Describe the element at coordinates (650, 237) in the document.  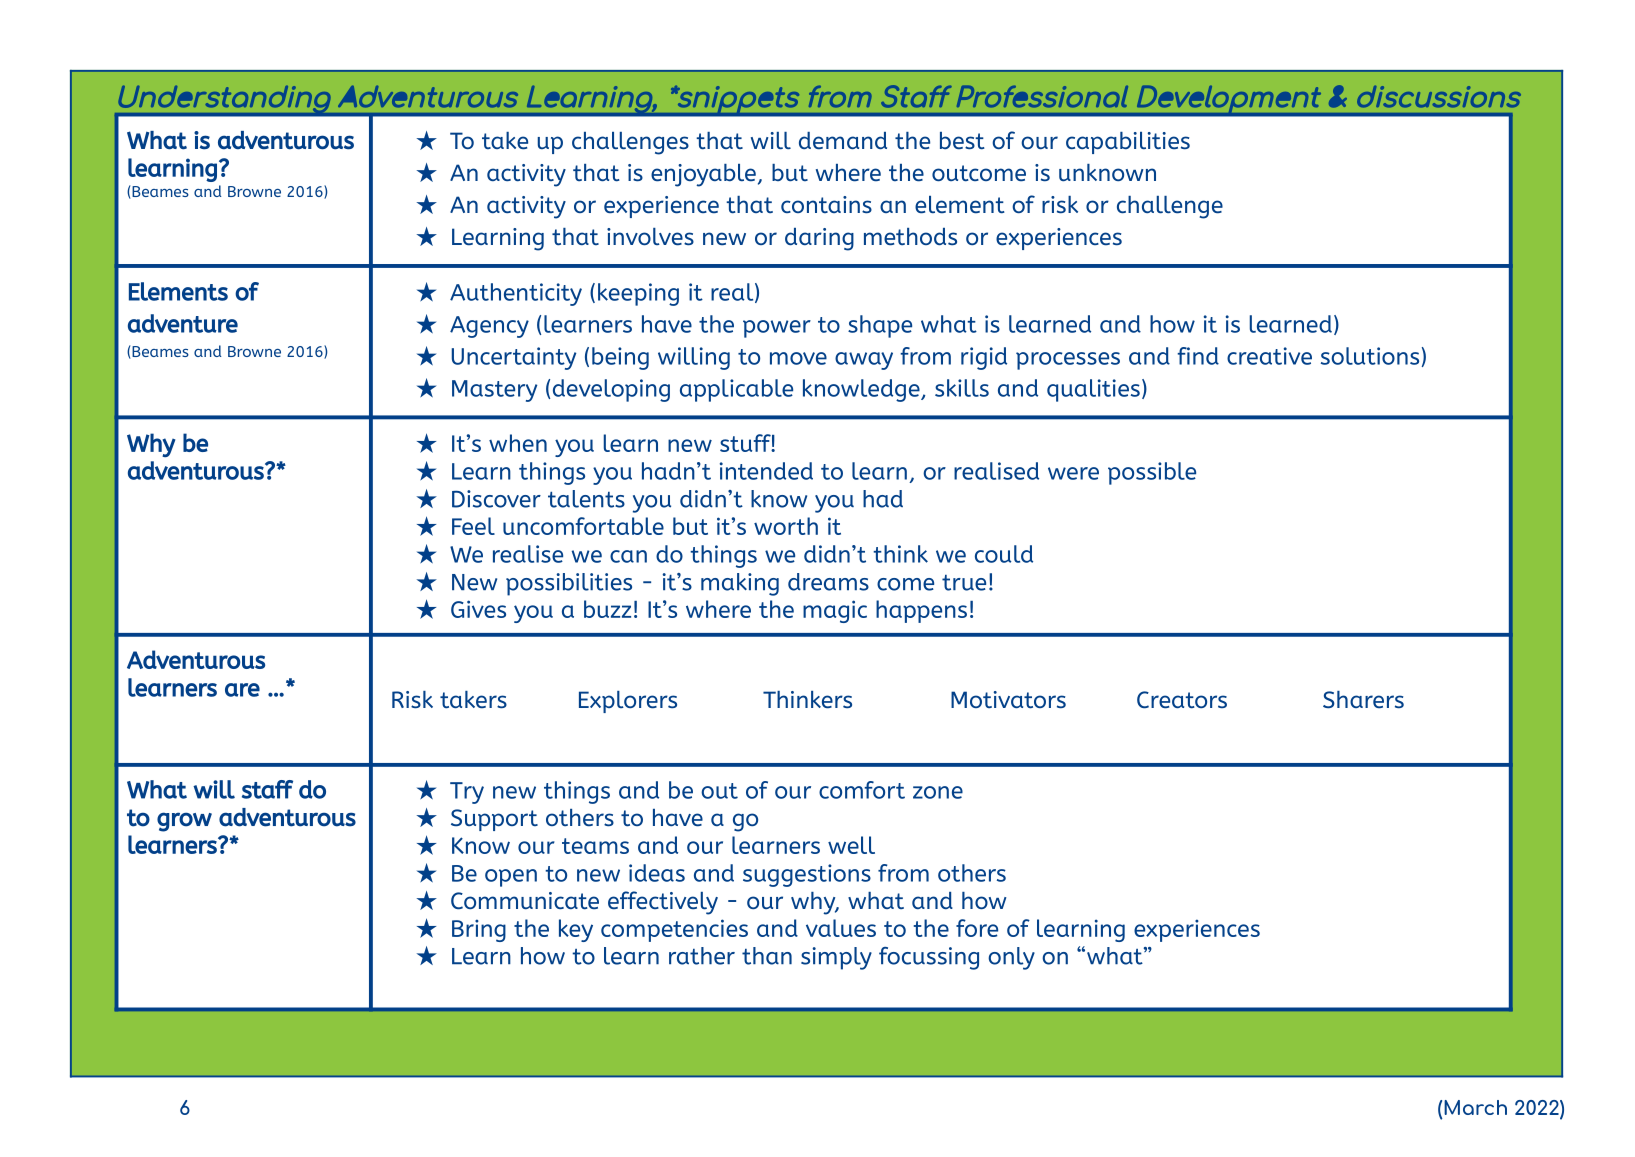
I see `involves` at that location.
